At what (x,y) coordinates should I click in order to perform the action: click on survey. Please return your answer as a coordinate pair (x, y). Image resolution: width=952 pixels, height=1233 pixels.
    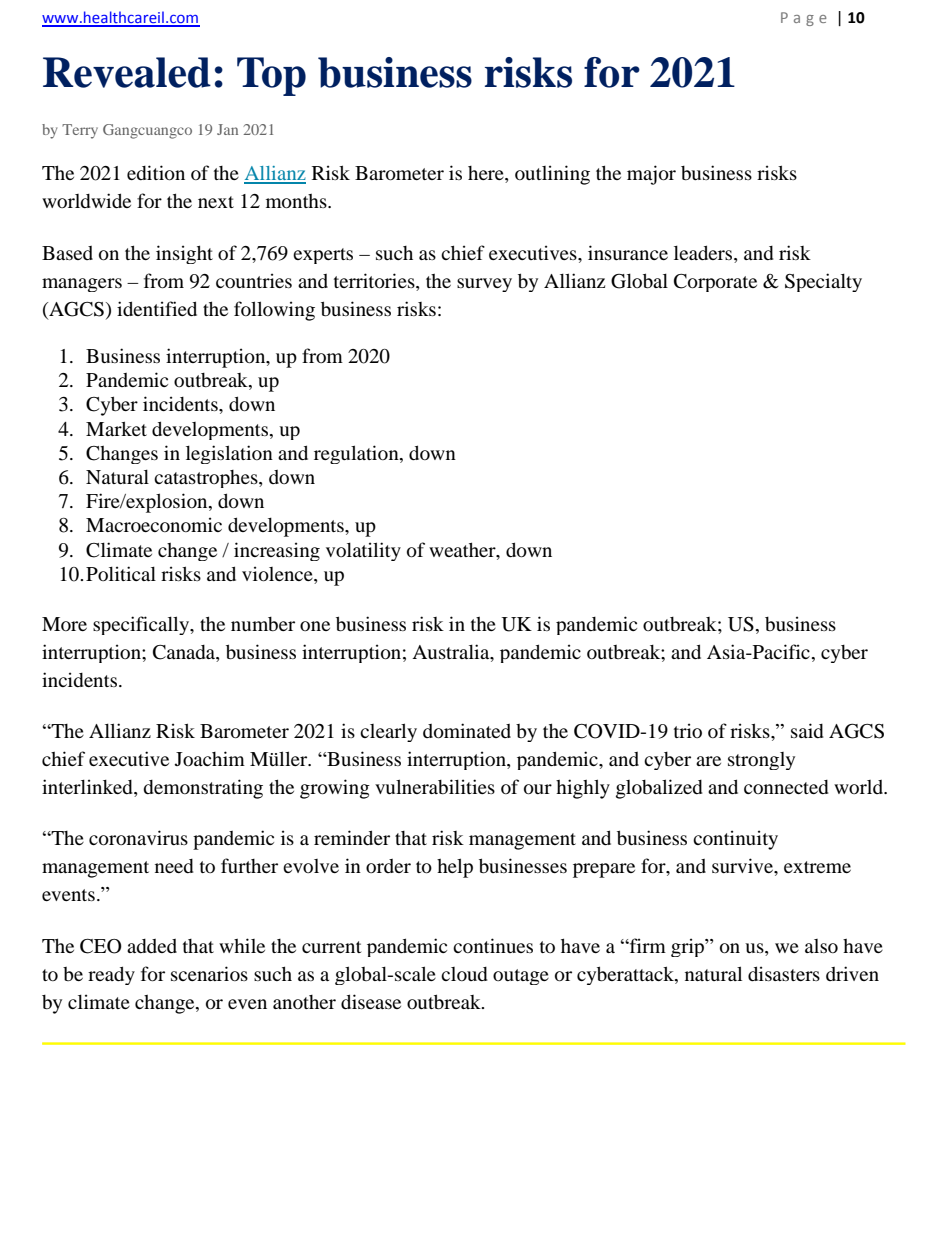
    Looking at the image, I should click on (484, 285).
